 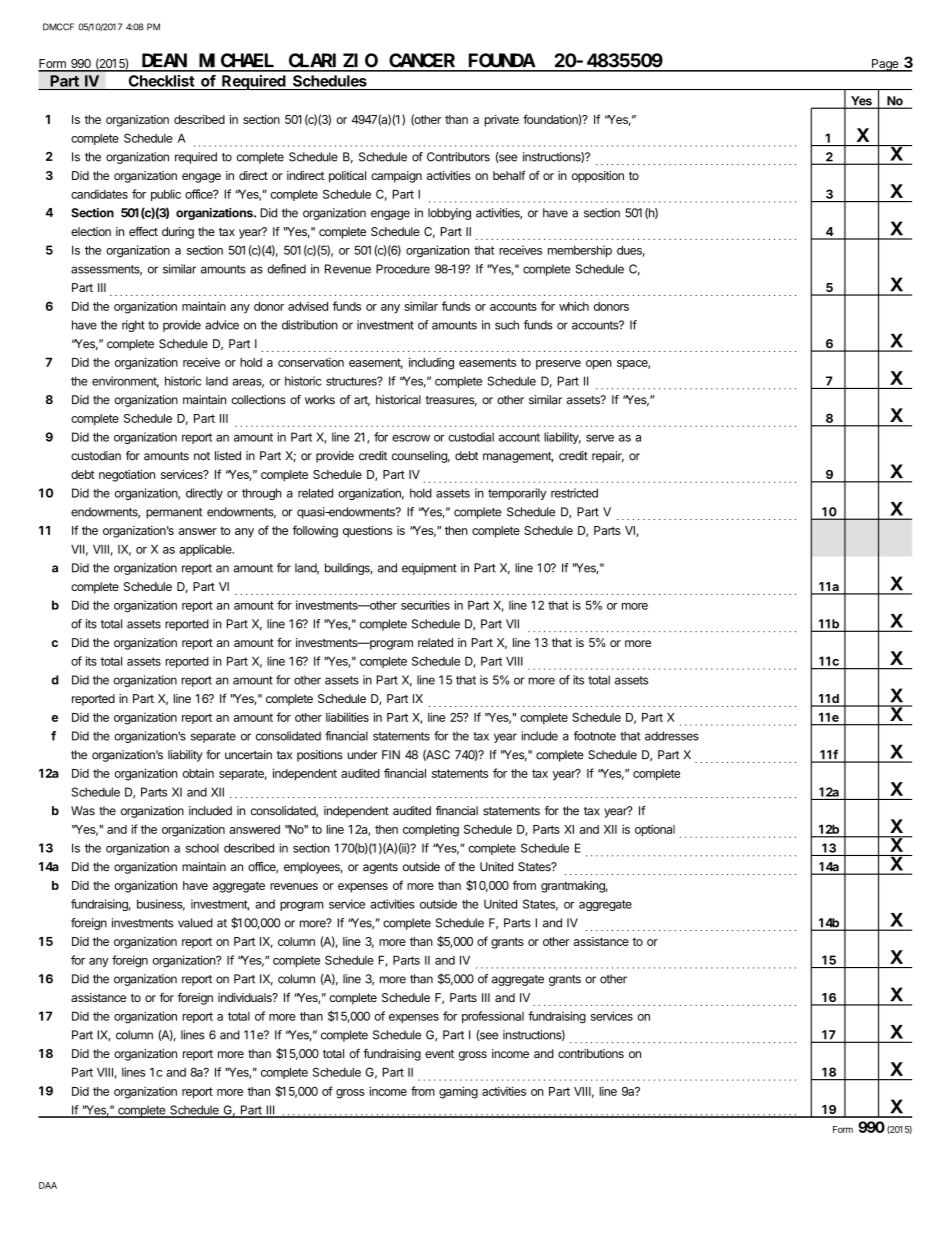 What do you see at coordinates (362, 755) in the screenshot?
I see `under` at bounding box center [362, 755].
